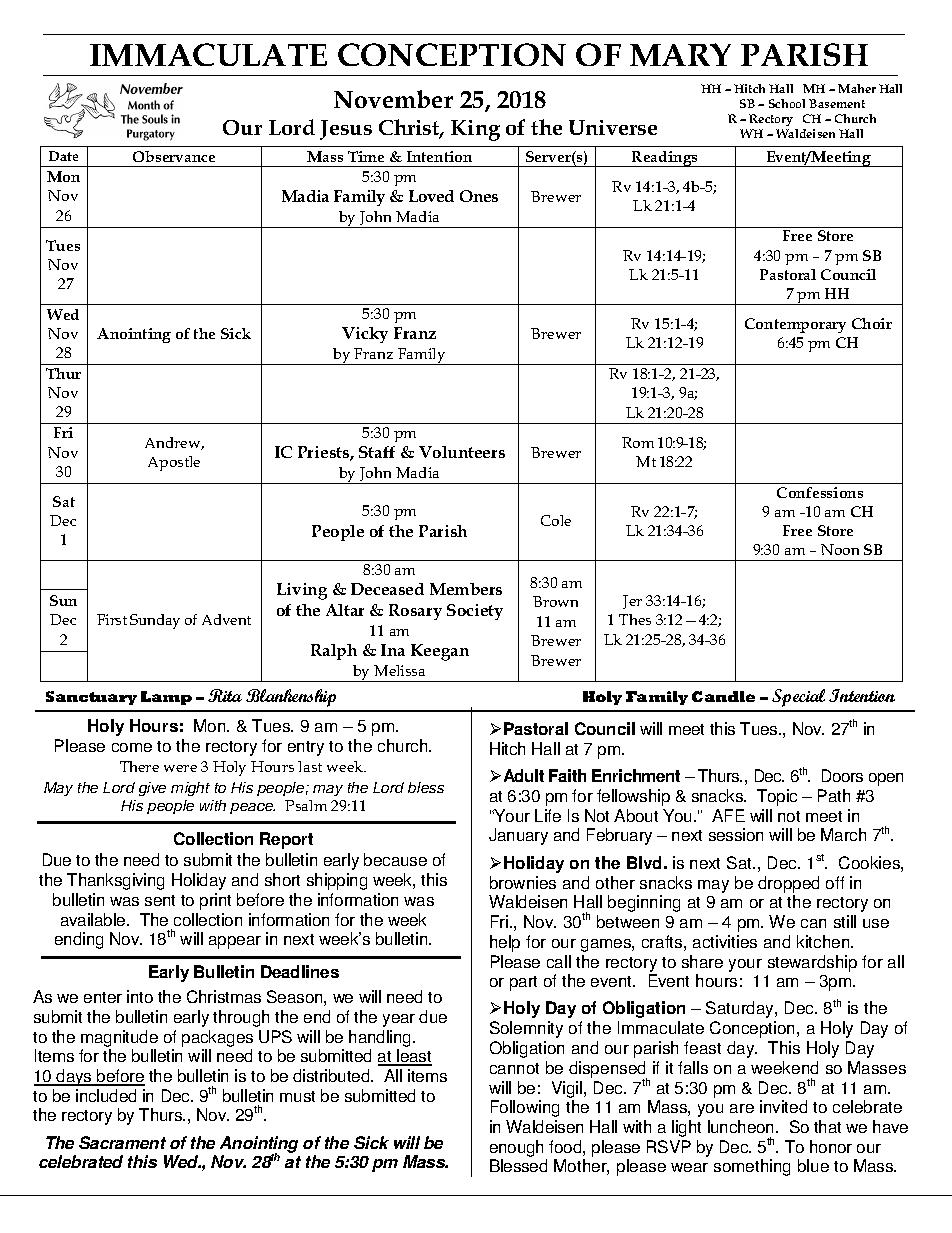 The image size is (952, 1233). I want to click on Sacrament, so click(122, 1142).
